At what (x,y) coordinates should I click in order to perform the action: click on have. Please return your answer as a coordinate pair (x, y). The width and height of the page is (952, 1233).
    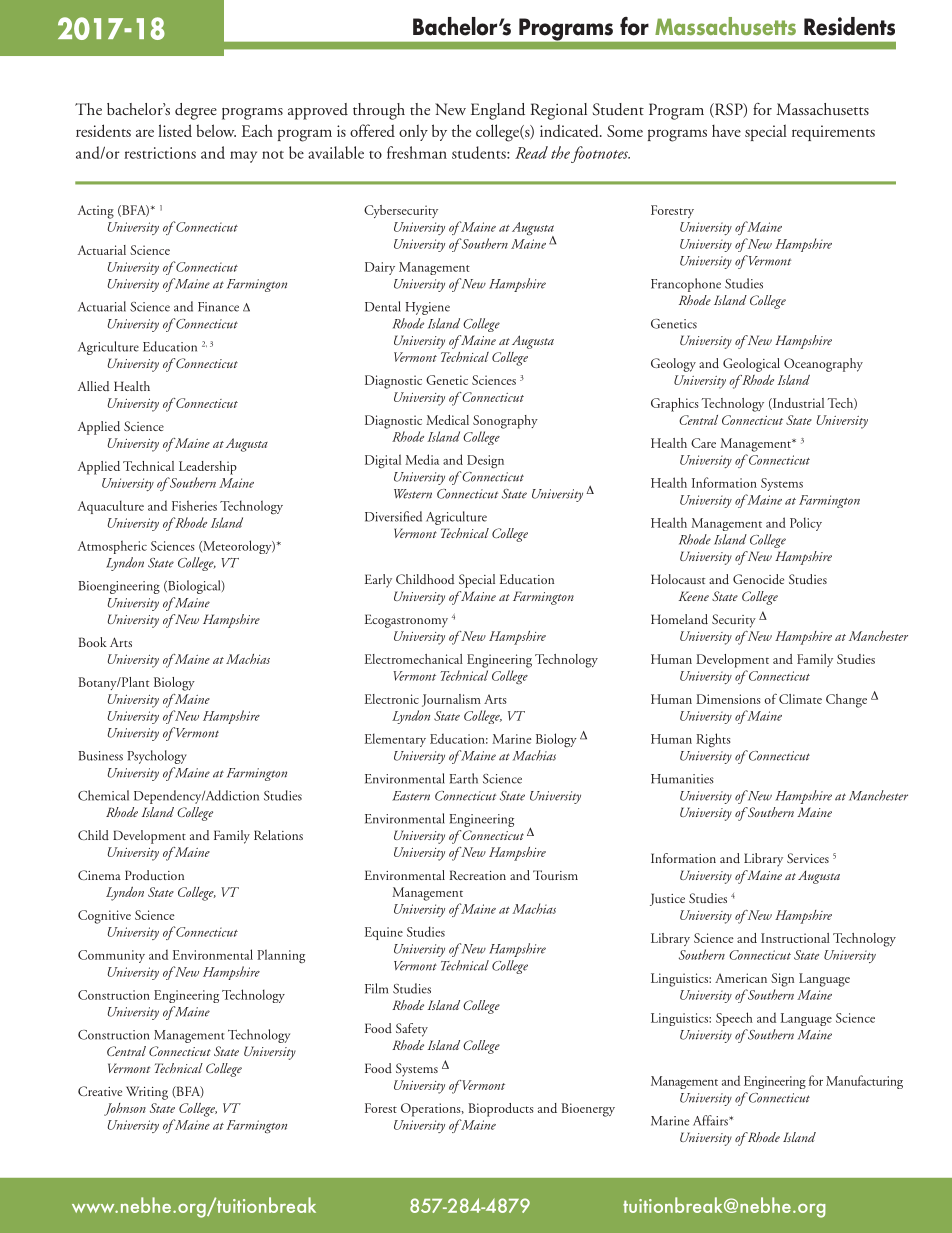
    Looking at the image, I should click on (726, 131).
